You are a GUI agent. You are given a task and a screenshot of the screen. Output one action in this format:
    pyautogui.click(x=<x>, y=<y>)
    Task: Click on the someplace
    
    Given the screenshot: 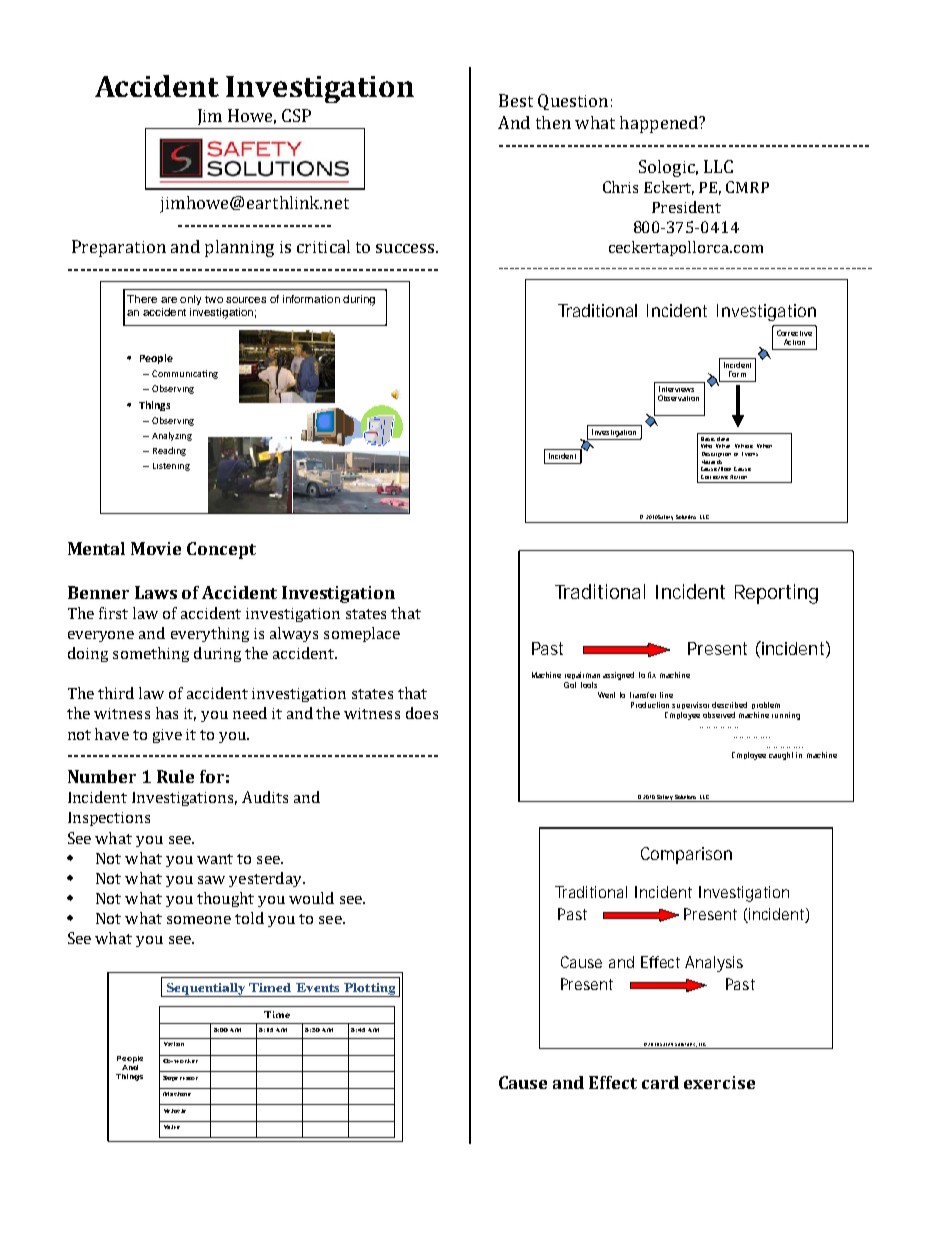 What is the action you would take?
    pyautogui.click(x=362, y=634)
